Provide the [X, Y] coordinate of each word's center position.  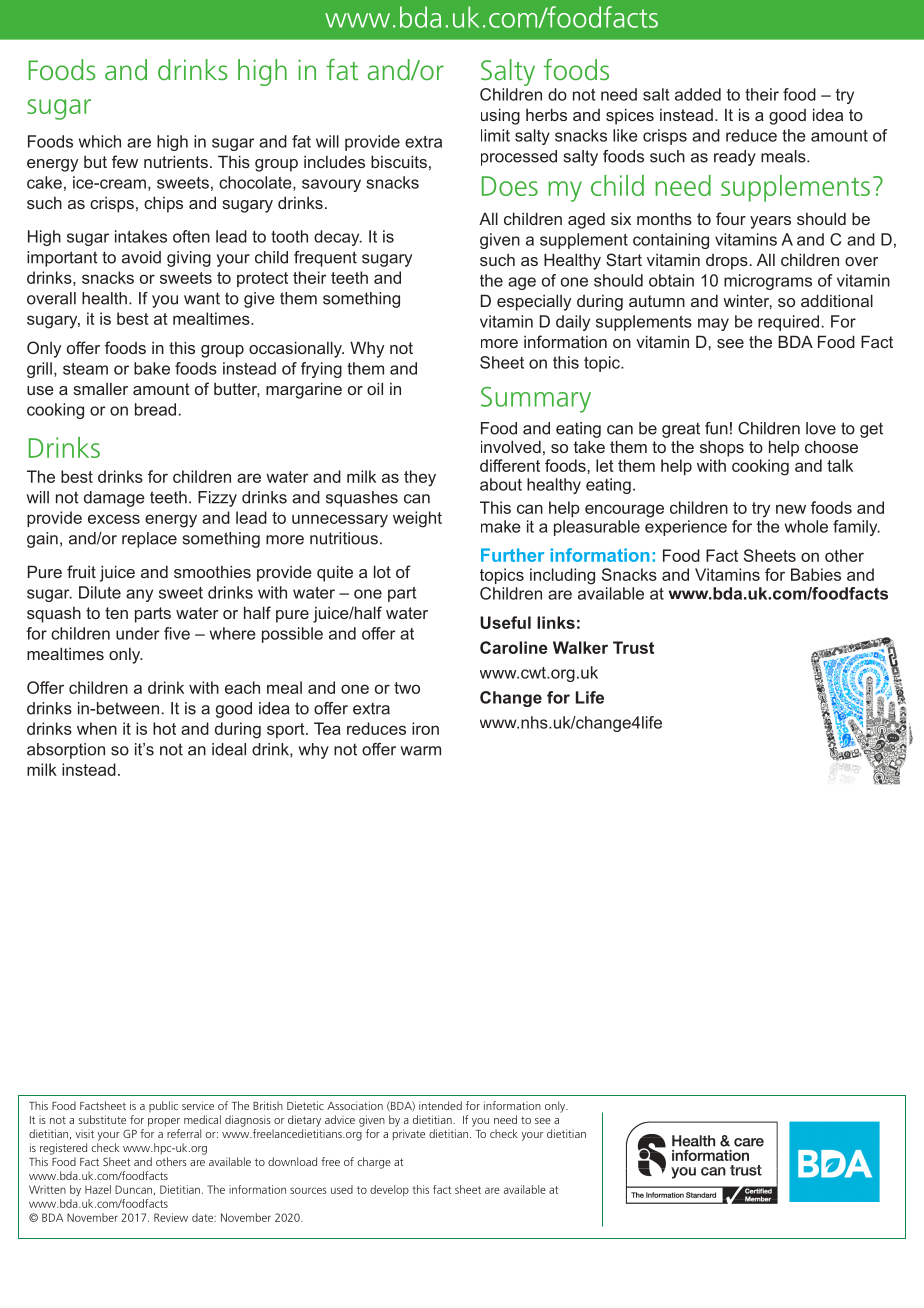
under [137, 633]
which [100, 141]
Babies [816, 574]
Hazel [98, 1189]
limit [495, 135]
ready [735, 158]
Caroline [514, 647]
